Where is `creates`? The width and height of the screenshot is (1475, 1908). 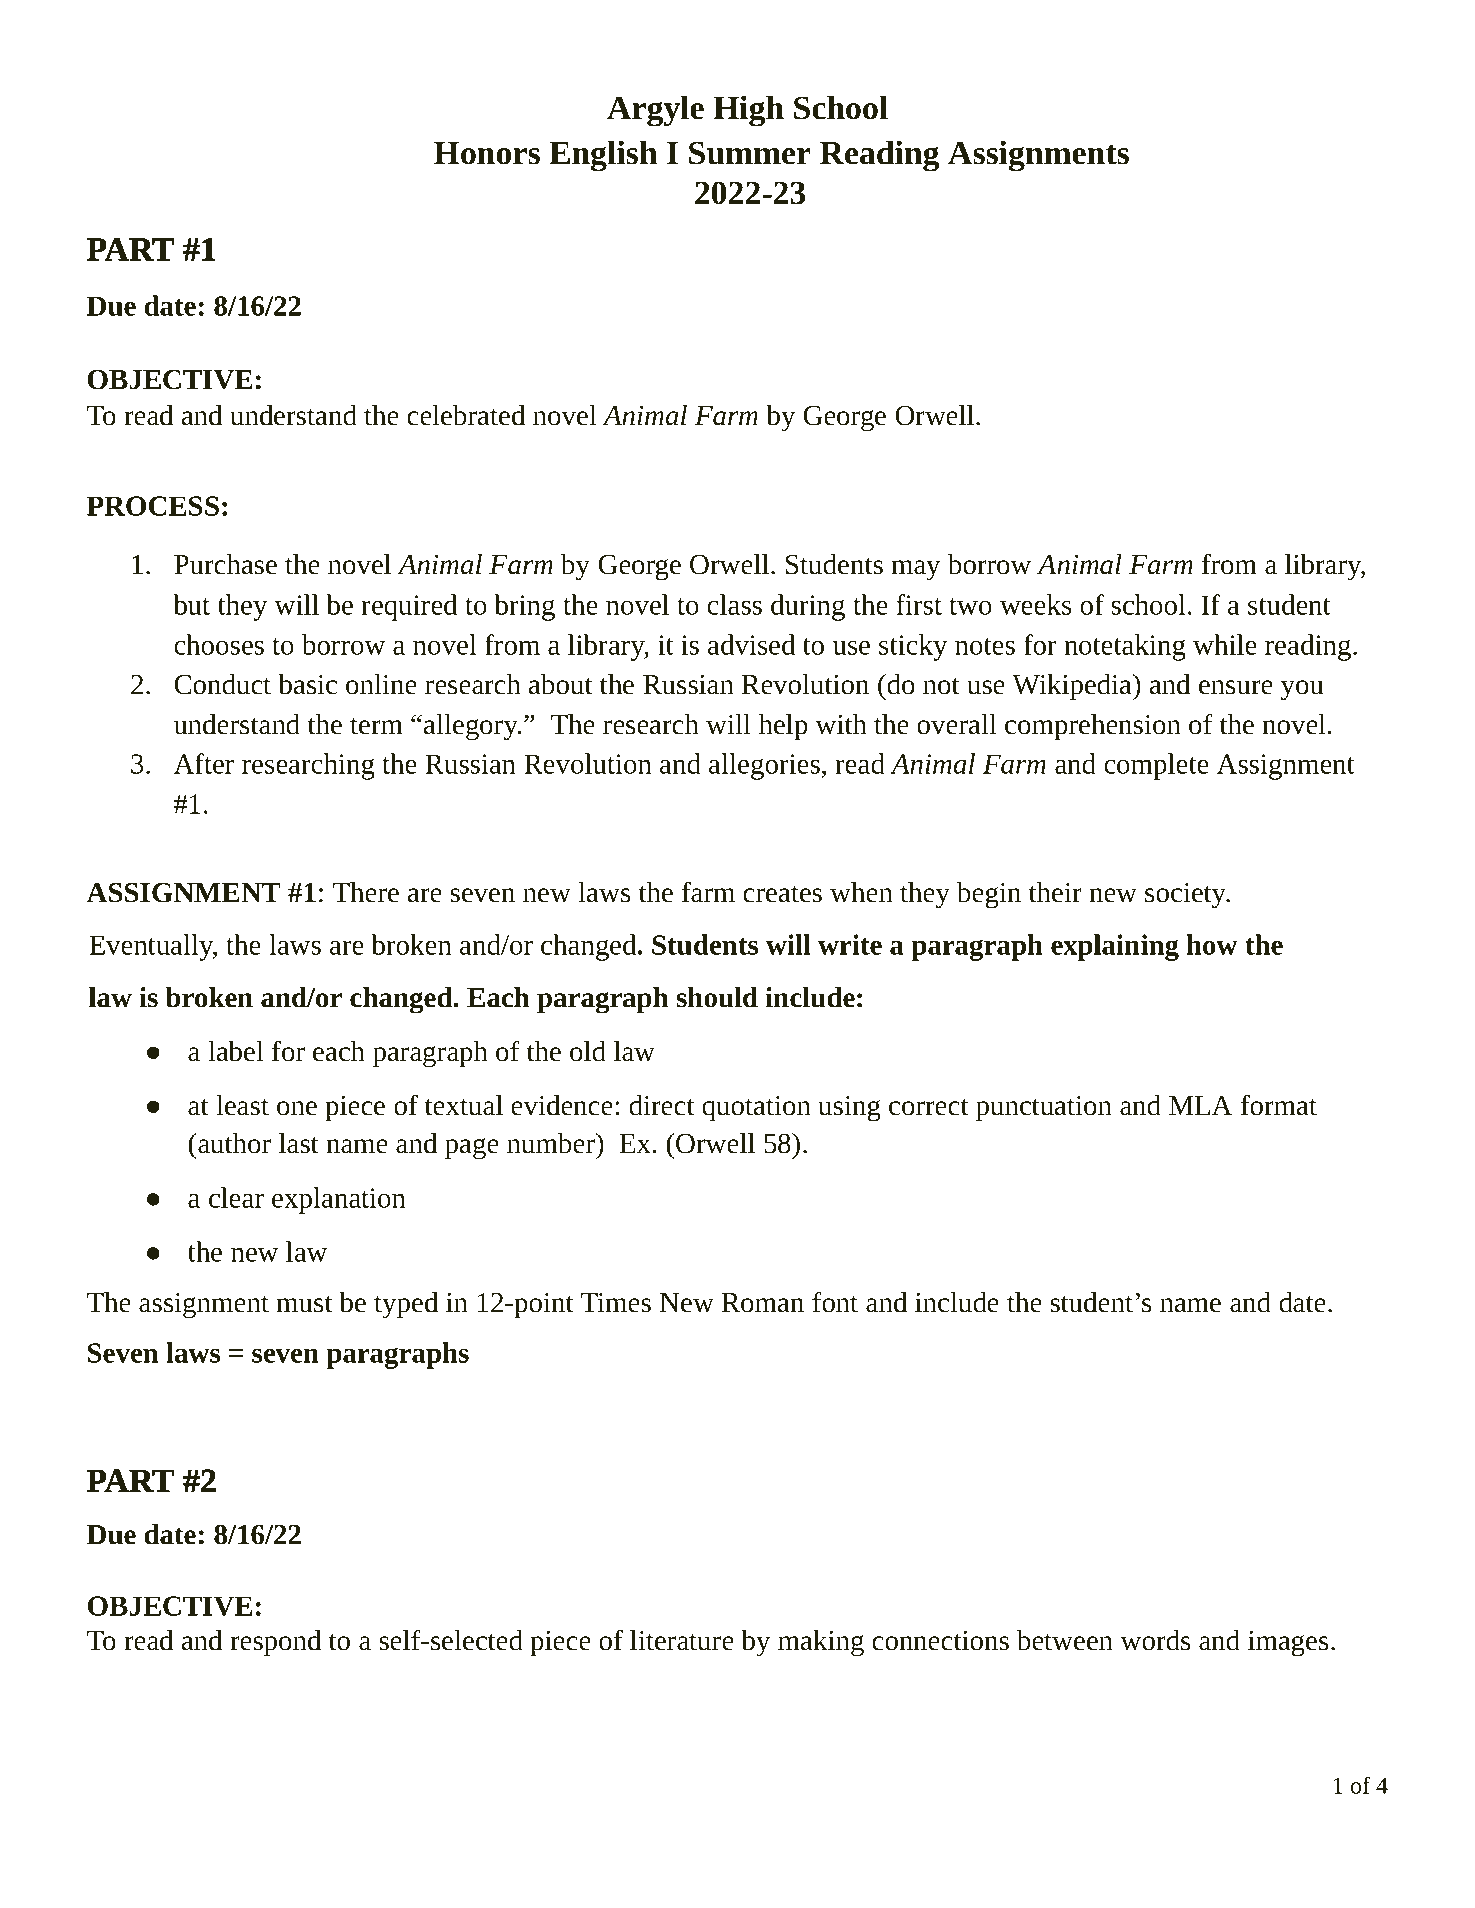
creates is located at coordinates (782, 894).
